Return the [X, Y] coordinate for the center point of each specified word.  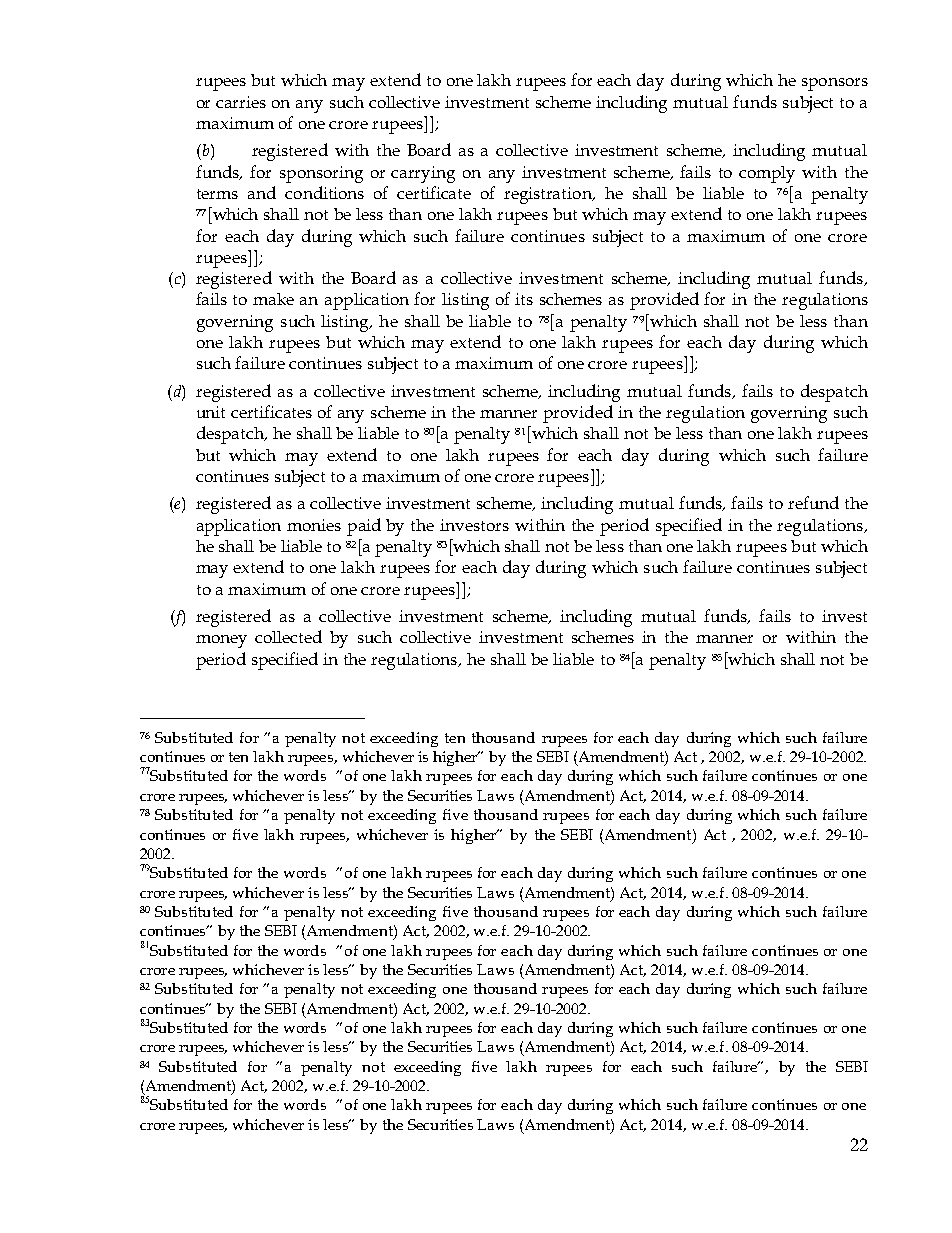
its [524, 299]
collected [288, 636]
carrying [423, 174]
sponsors [835, 84]
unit [211, 412]
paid [364, 527]
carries [241, 102]
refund [813, 502]
